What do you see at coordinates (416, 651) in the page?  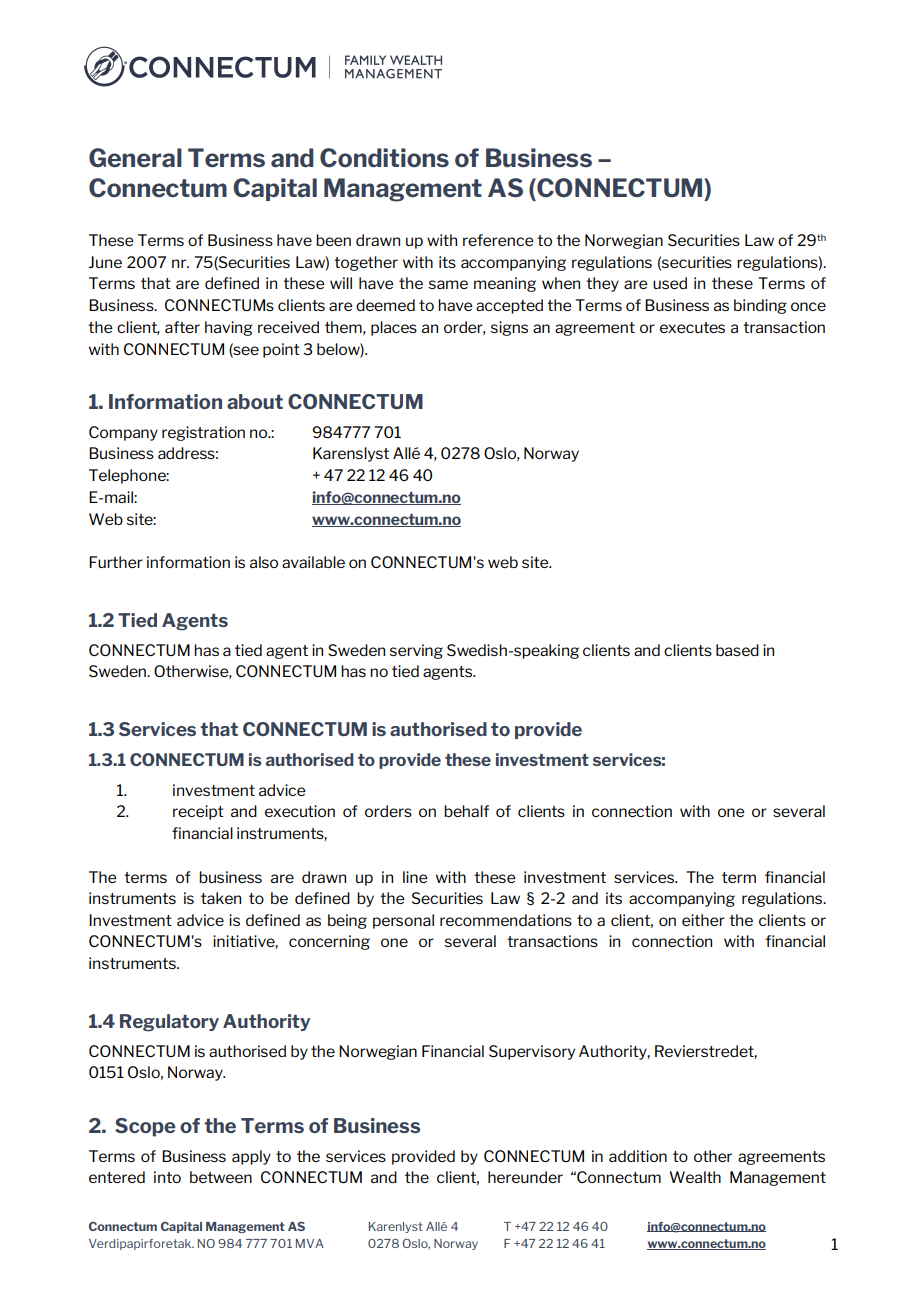 I see `serving` at bounding box center [416, 651].
